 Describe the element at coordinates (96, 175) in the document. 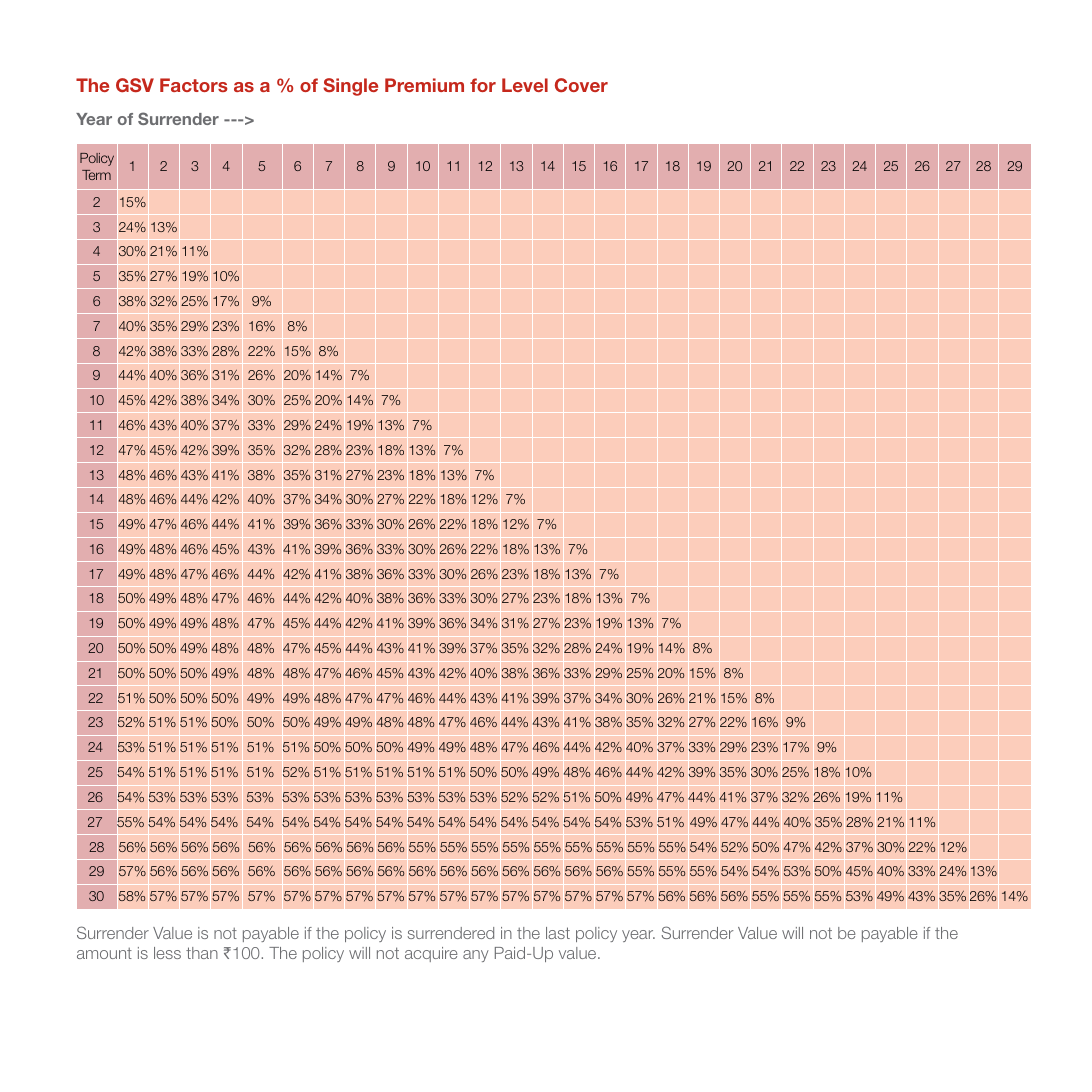

I see `Term` at that location.
